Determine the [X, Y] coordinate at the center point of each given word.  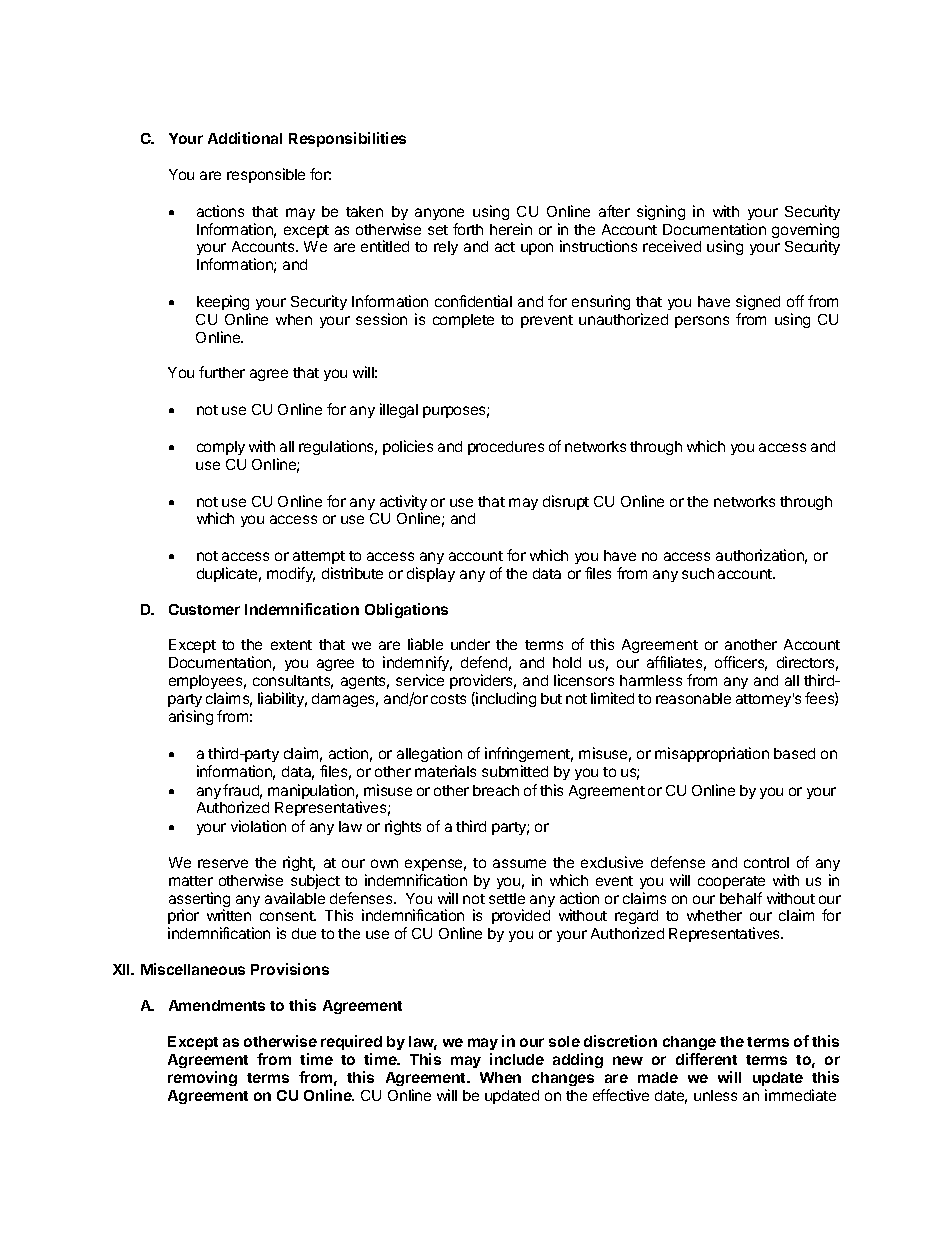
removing [202, 1078]
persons [702, 322]
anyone [439, 214]
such [698, 573]
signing [661, 212]
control [766, 862]
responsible [266, 175]
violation [258, 826]
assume [519, 863]
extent [291, 645]
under [470, 644]
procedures [506, 448]
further [222, 372]
